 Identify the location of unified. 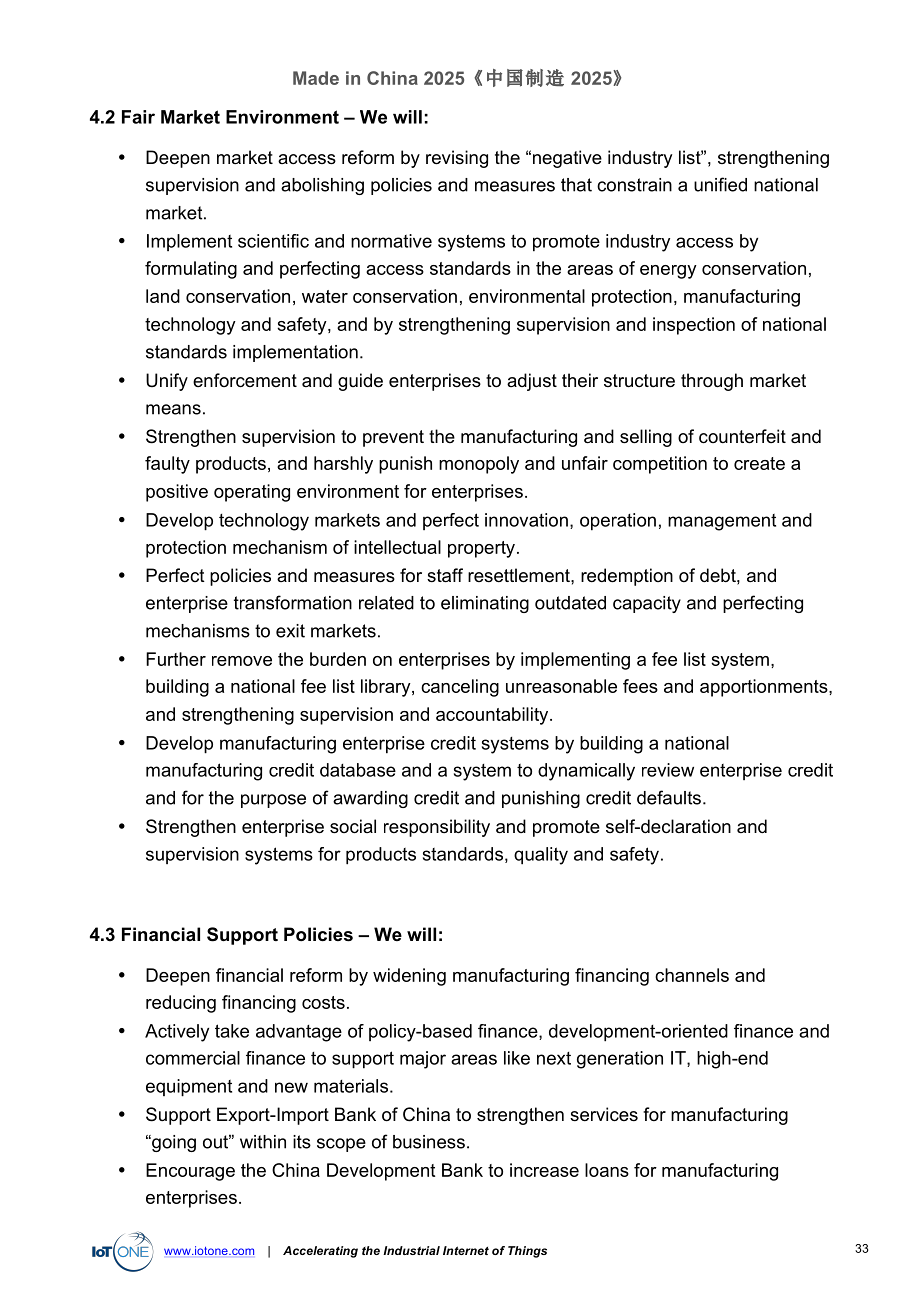
(720, 184).
